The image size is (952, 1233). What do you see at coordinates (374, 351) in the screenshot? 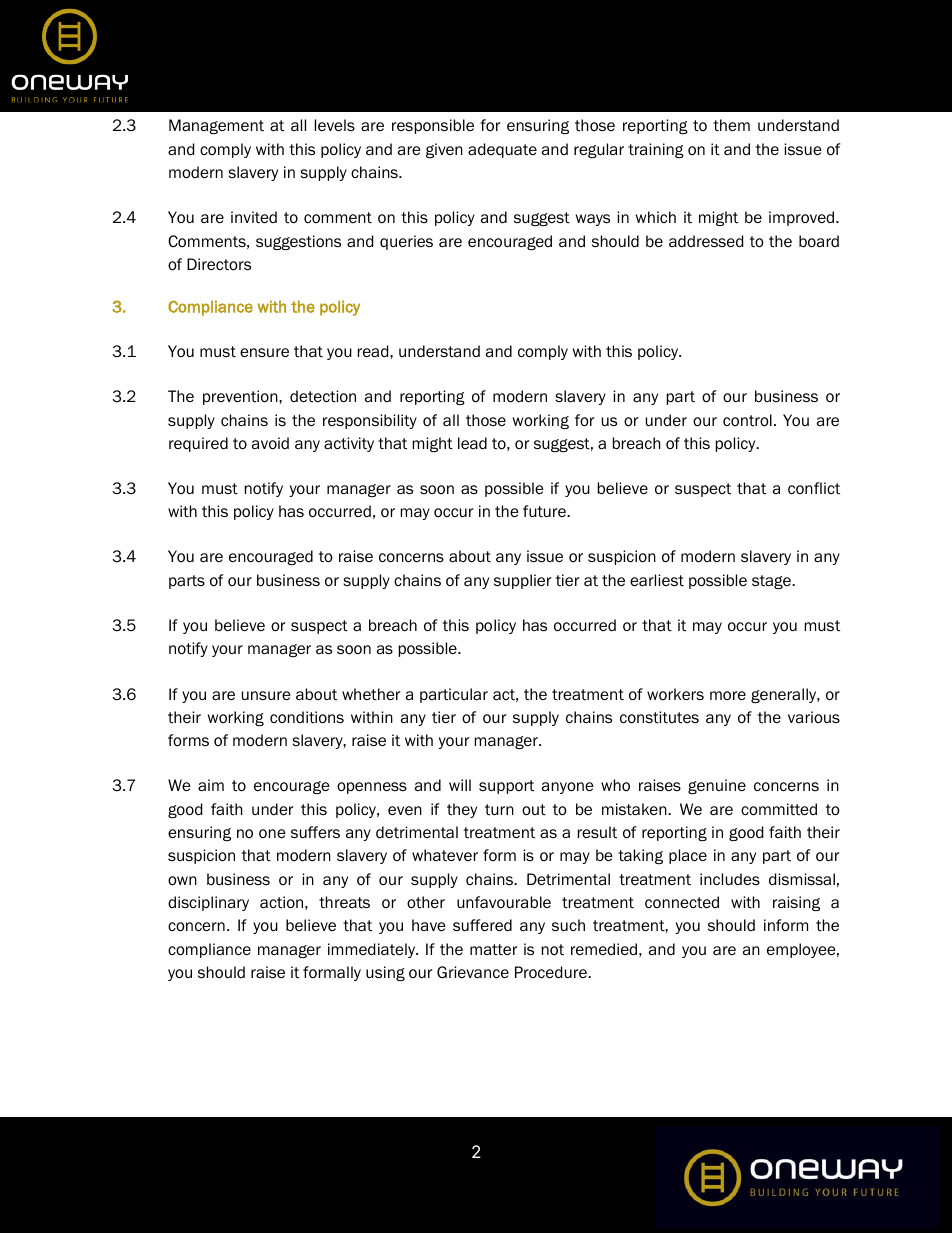
I see `read` at bounding box center [374, 351].
